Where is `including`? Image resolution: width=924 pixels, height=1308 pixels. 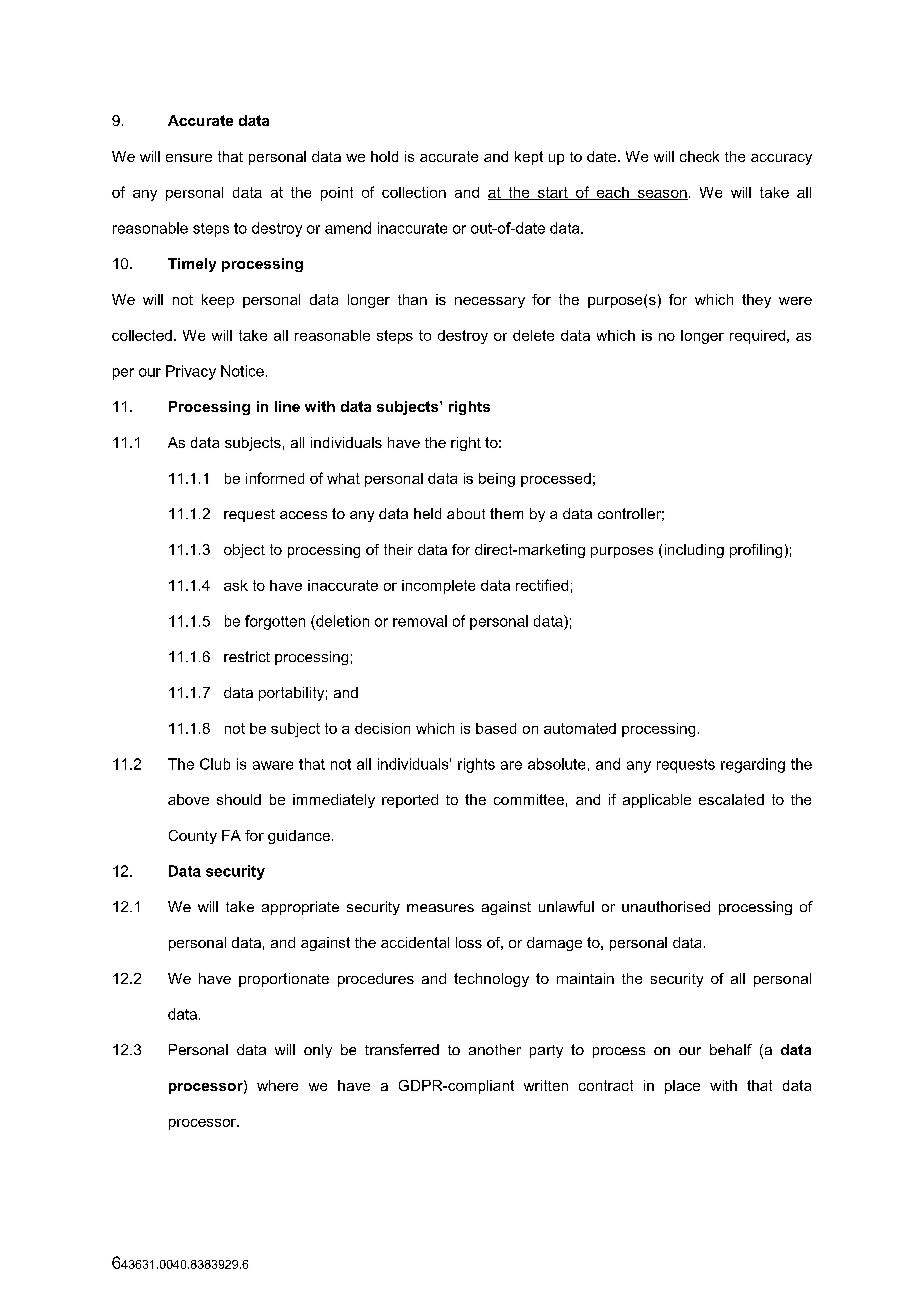
including is located at coordinates (694, 551).
